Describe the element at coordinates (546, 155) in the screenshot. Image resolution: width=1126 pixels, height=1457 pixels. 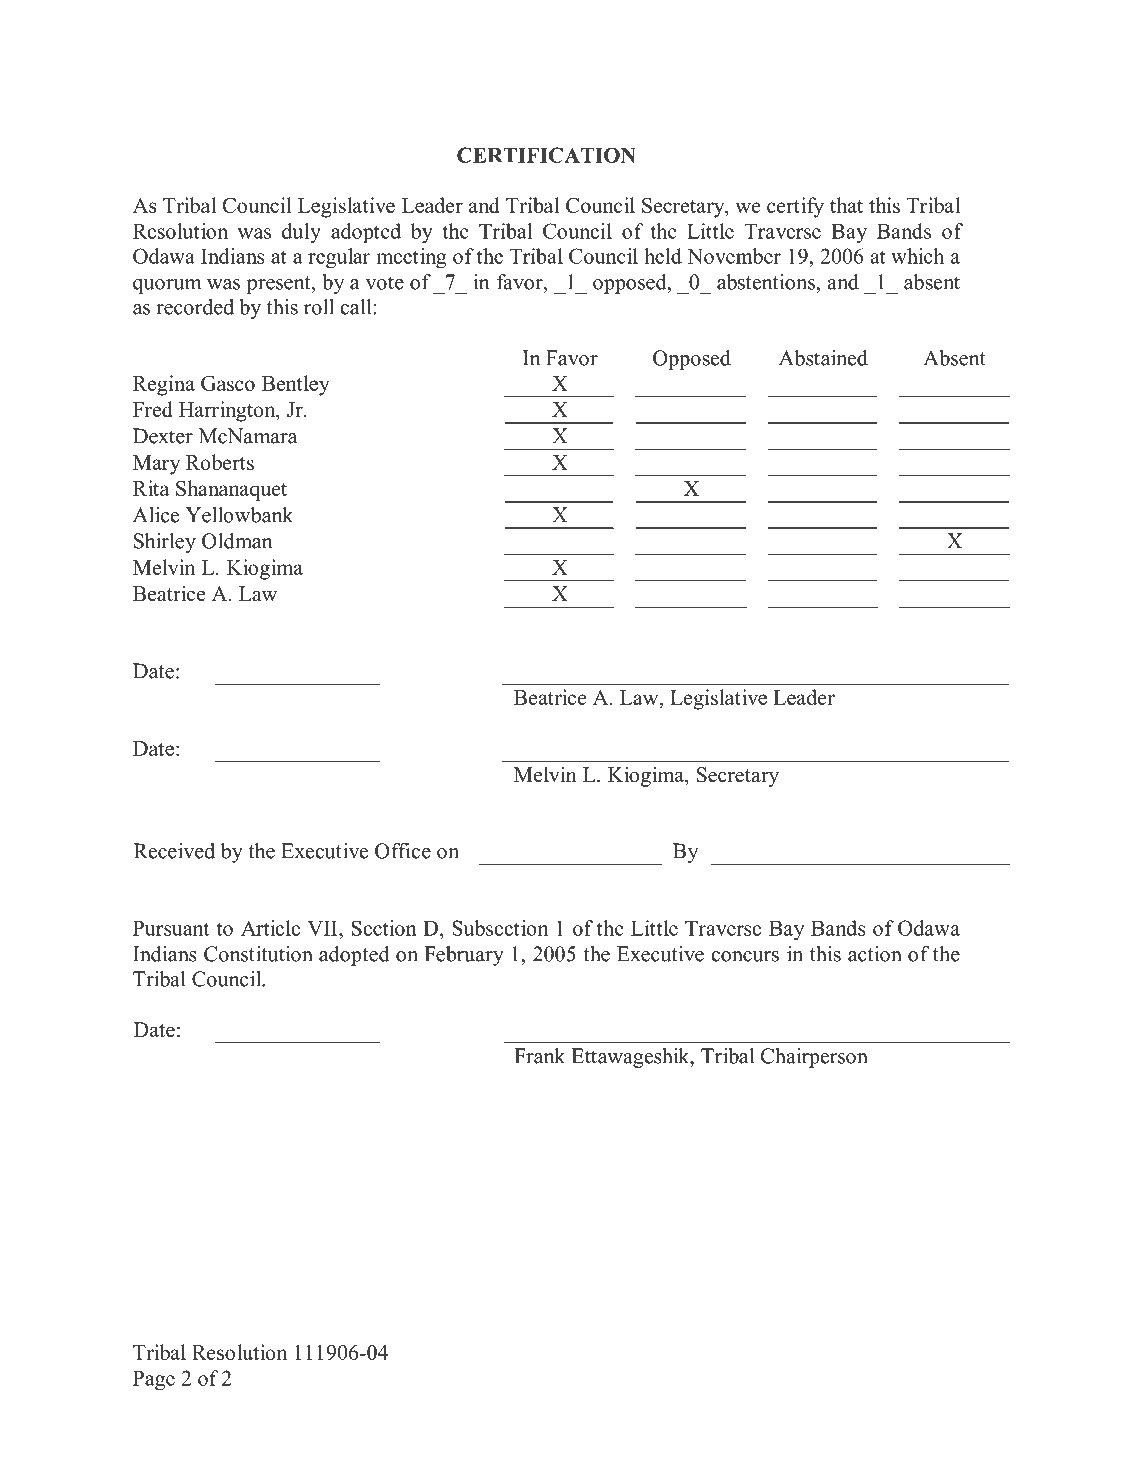
I see `CERTIFICATION` at that location.
